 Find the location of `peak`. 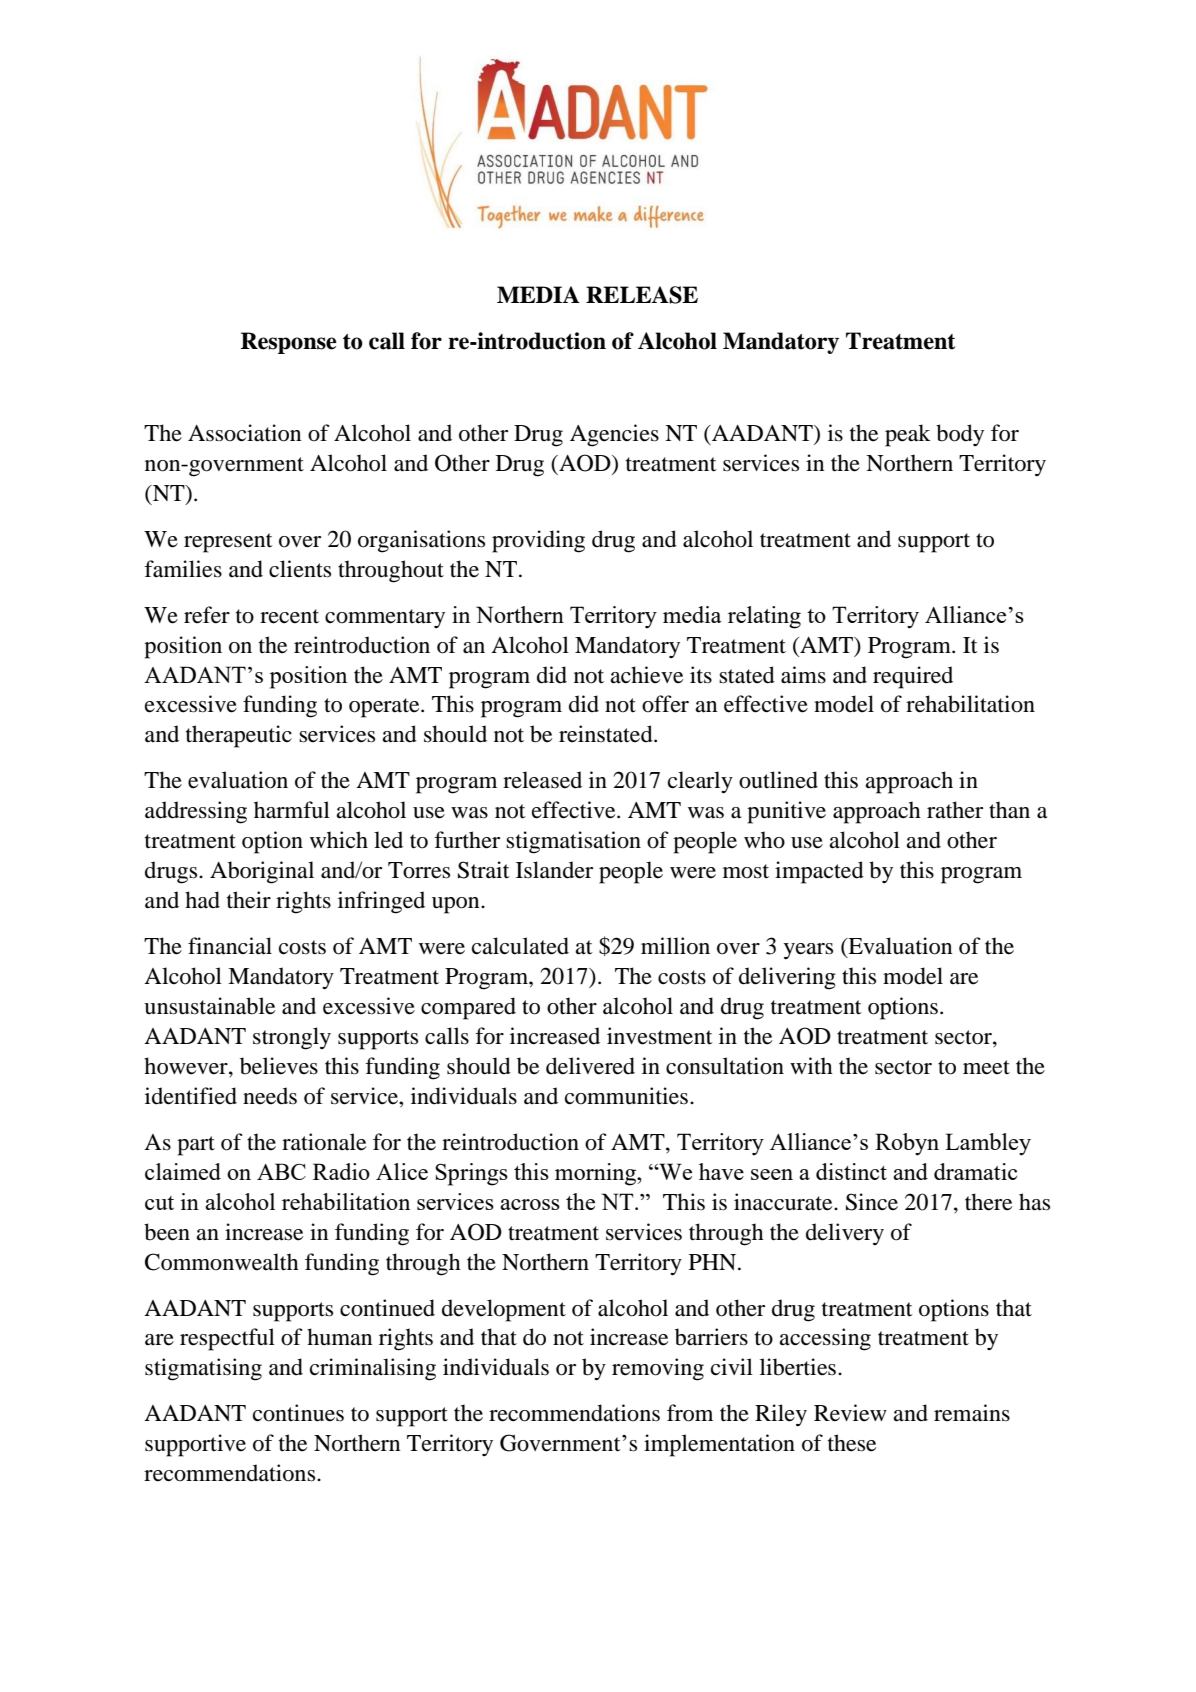

peak is located at coordinates (908, 435).
